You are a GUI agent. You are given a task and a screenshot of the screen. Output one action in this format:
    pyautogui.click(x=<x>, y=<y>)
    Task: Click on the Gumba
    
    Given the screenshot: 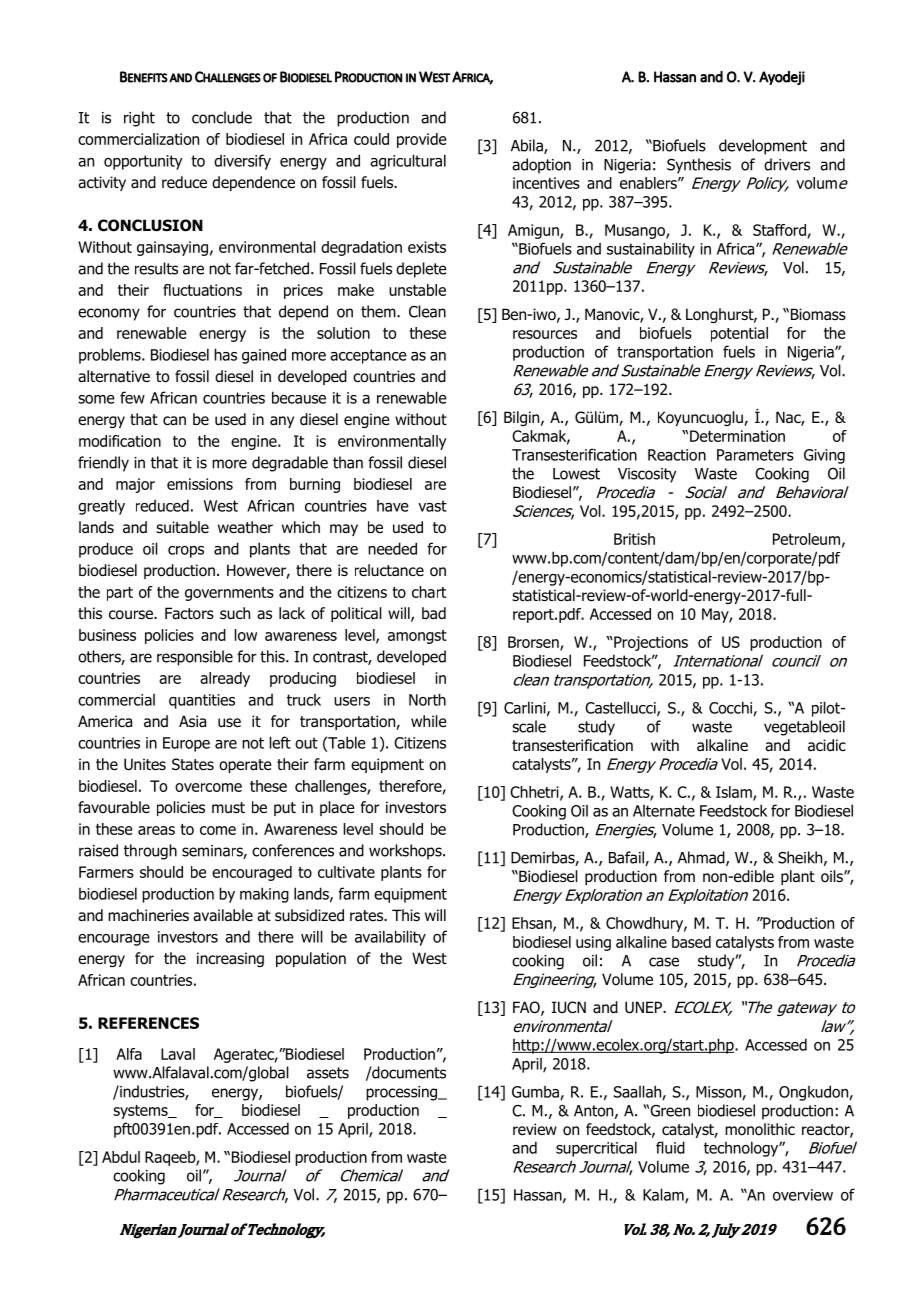 What is the action you would take?
    pyautogui.click(x=536, y=1093)
